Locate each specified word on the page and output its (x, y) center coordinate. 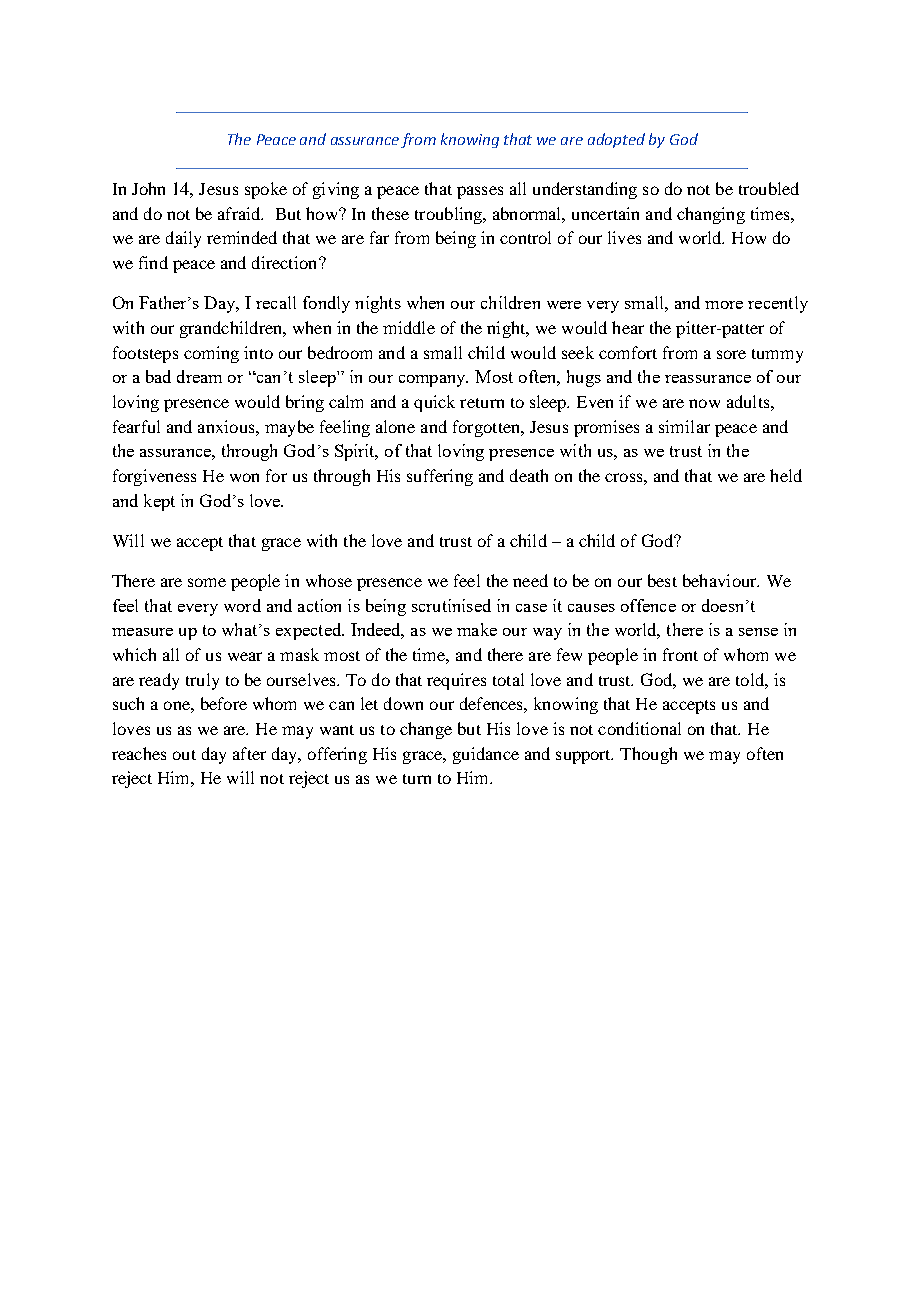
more (724, 305)
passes (480, 192)
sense (758, 632)
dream (199, 376)
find (153, 262)
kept (159, 502)
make (477, 629)
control (525, 237)
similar (684, 426)
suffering (440, 477)
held (786, 475)
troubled (769, 188)
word (242, 605)
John (148, 188)
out (184, 755)
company (433, 381)
